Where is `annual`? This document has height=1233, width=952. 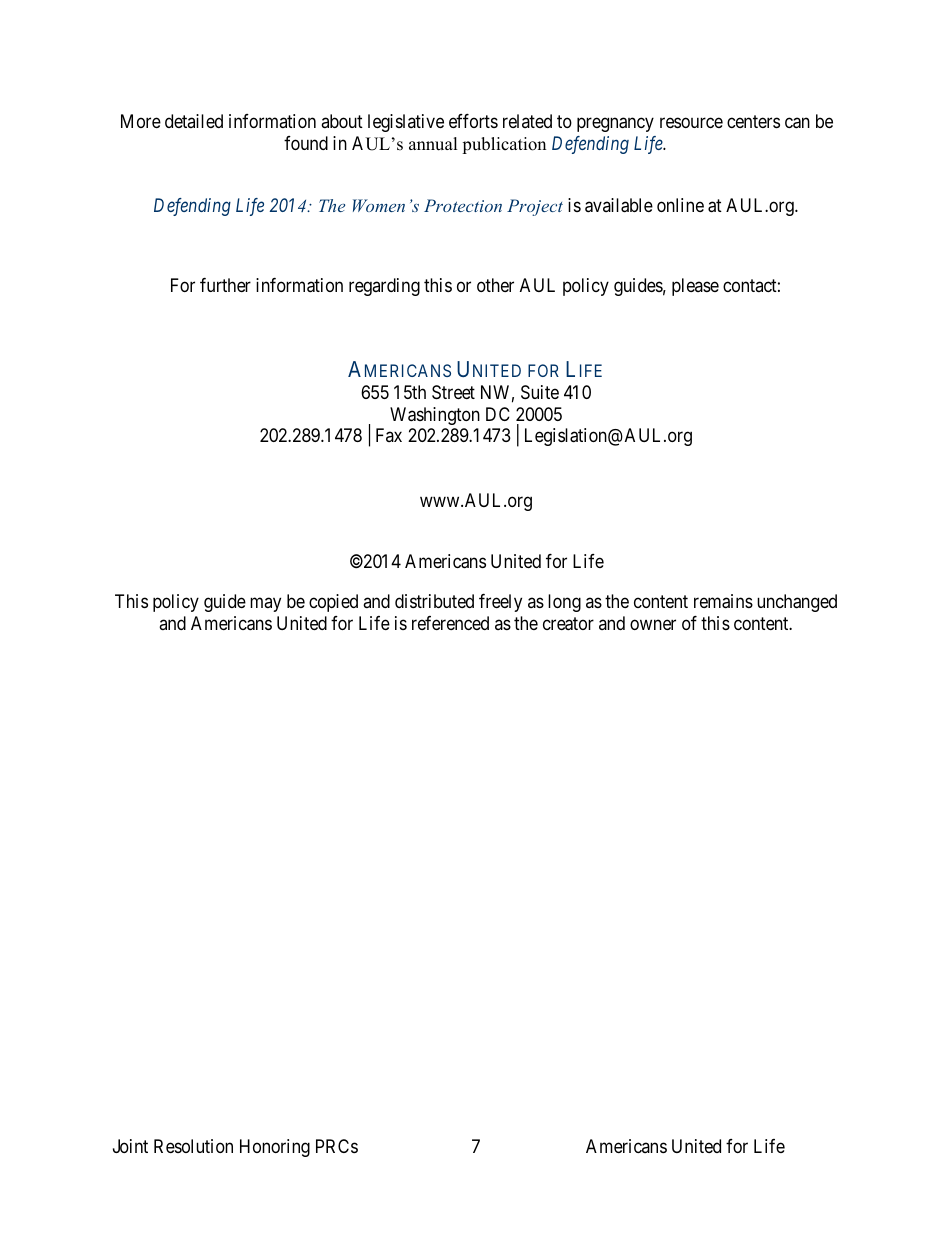
annual is located at coordinates (433, 144).
